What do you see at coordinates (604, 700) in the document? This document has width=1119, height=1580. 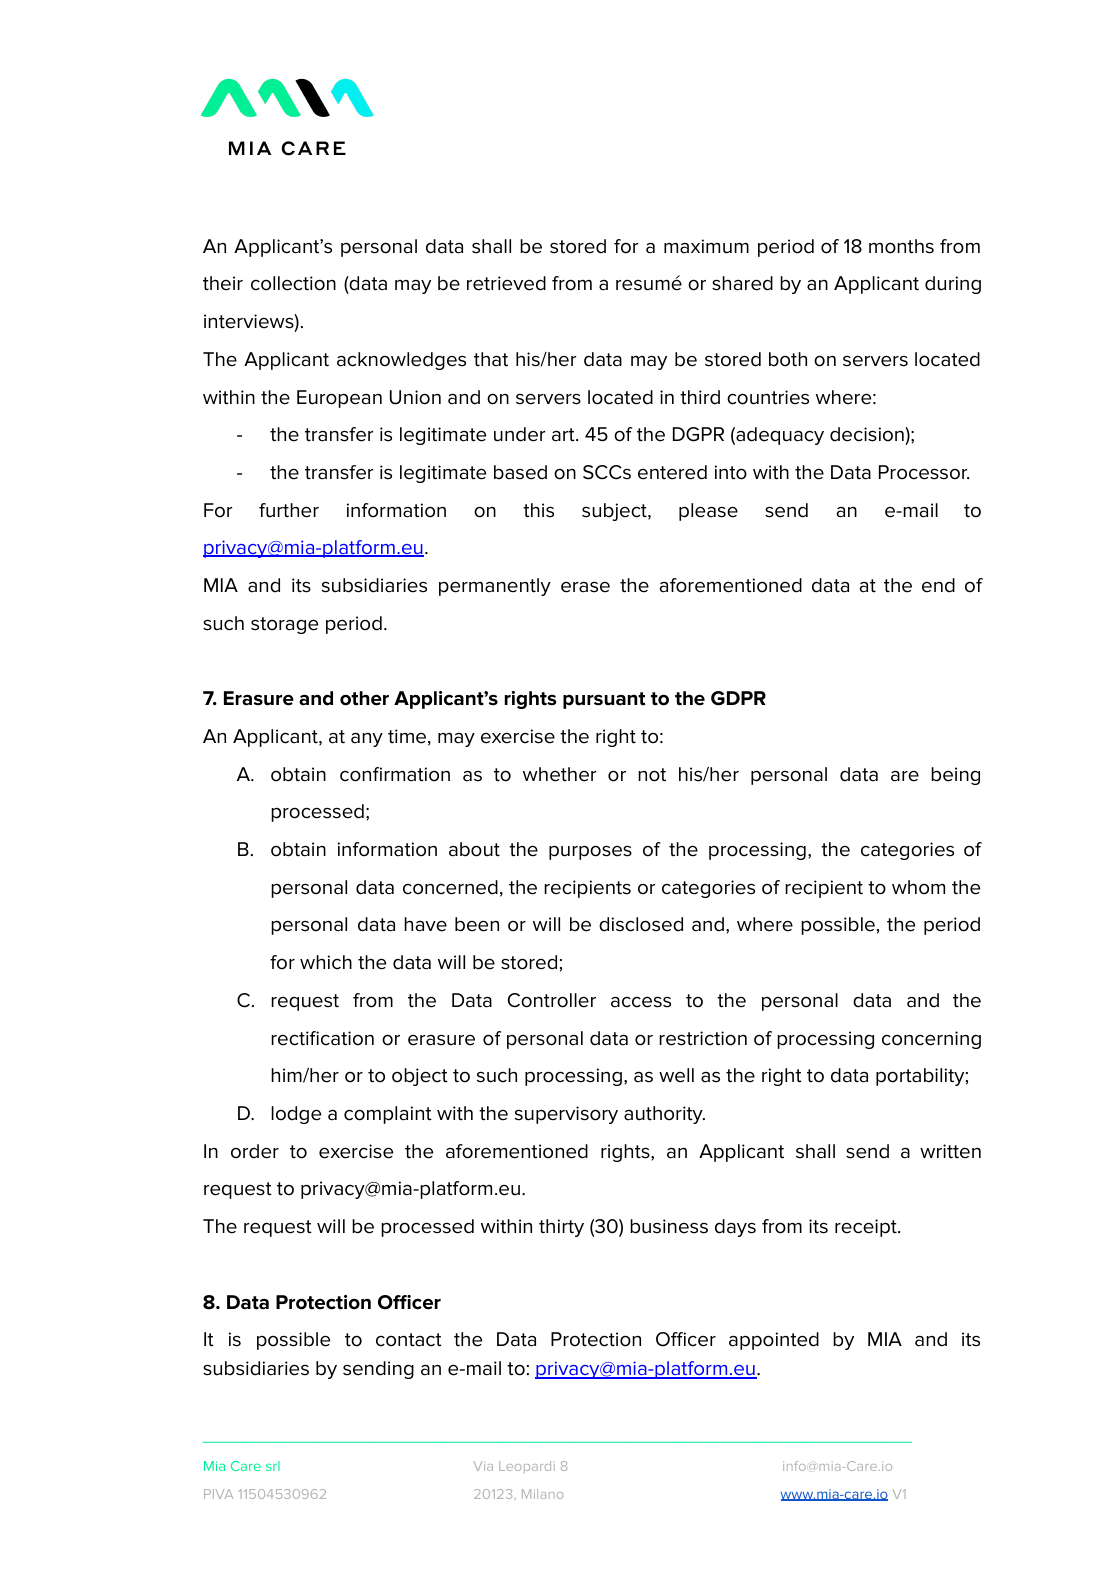 I see `pursuant` at bounding box center [604, 700].
